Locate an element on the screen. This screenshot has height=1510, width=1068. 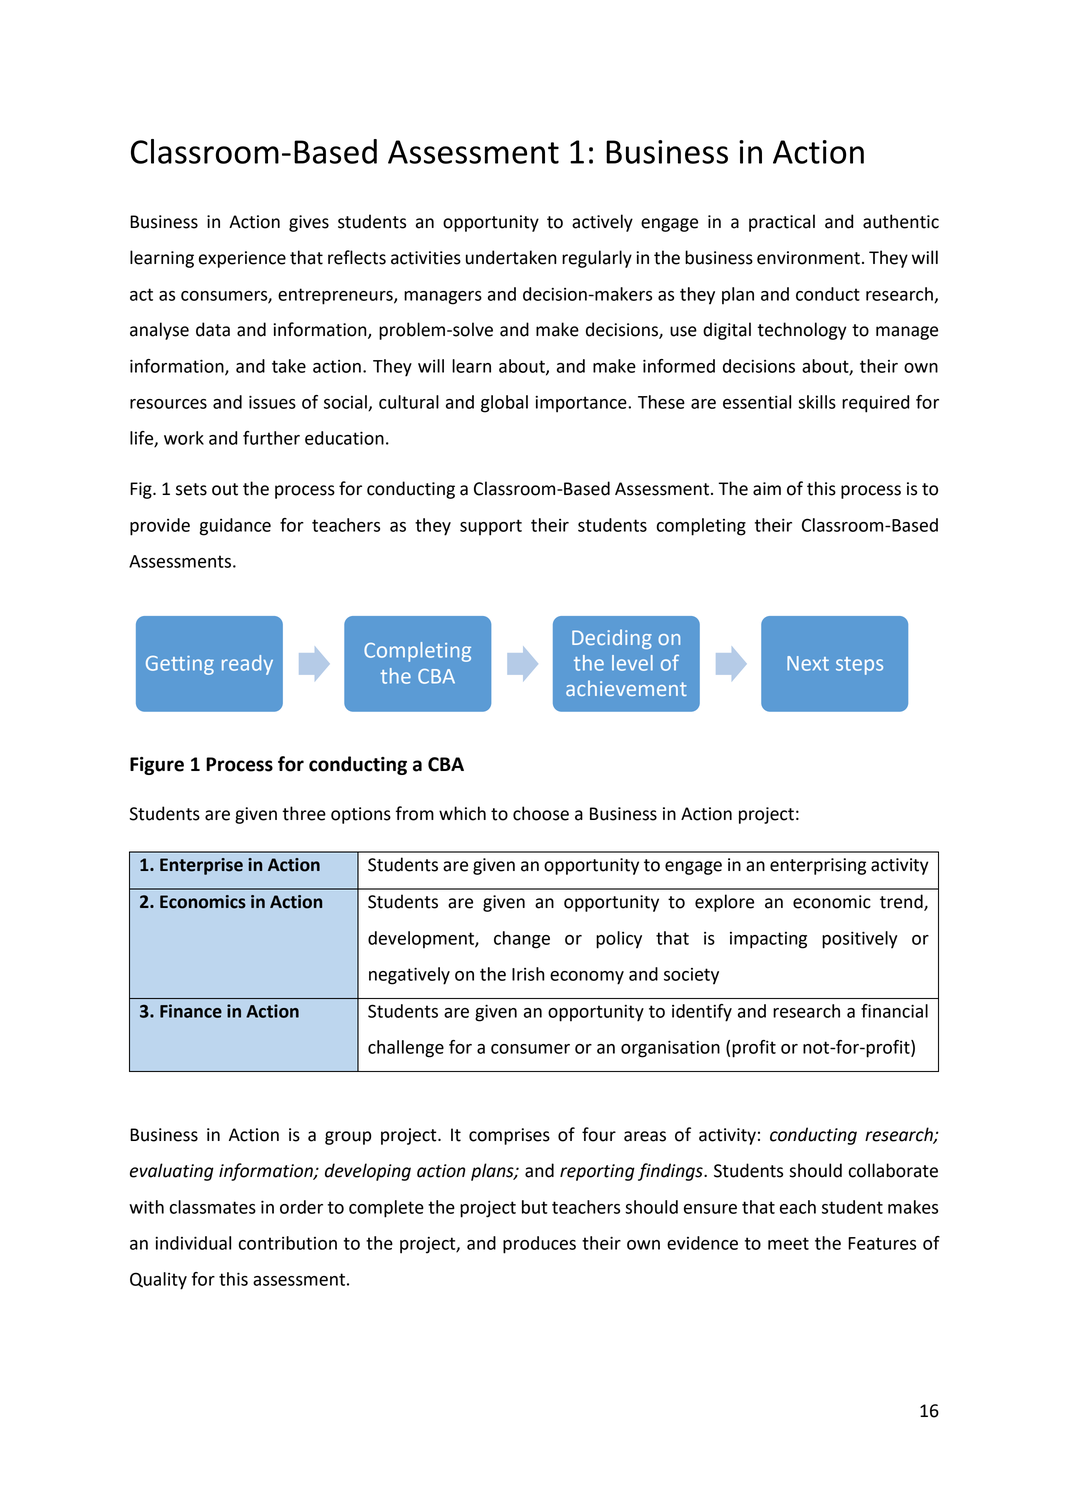
Figure is located at coordinates (157, 766).
